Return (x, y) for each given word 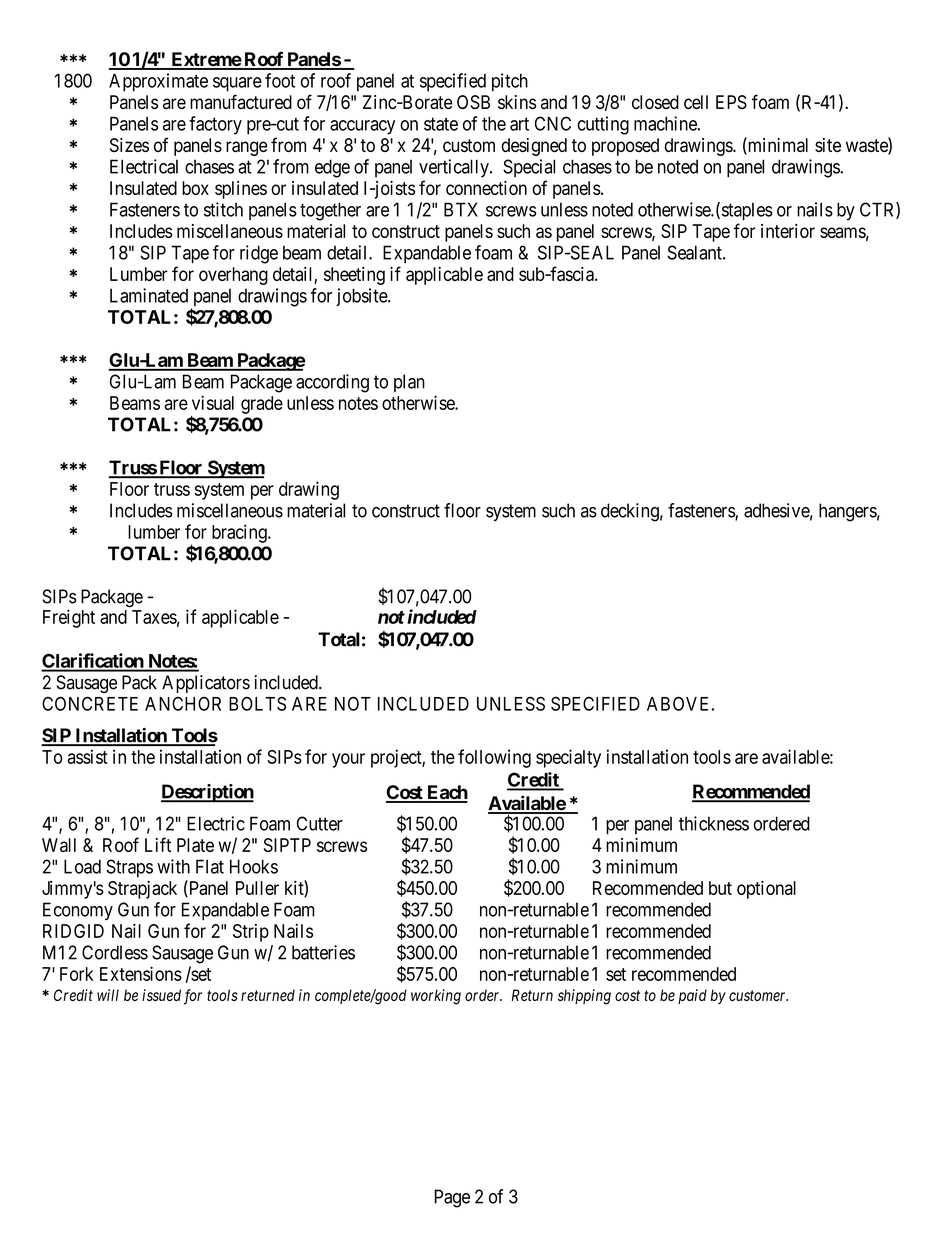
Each (446, 793)
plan (409, 383)
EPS (731, 102)
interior (788, 231)
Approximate (158, 82)
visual (213, 402)
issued (161, 995)
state (441, 124)
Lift (158, 844)
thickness (714, 823)
